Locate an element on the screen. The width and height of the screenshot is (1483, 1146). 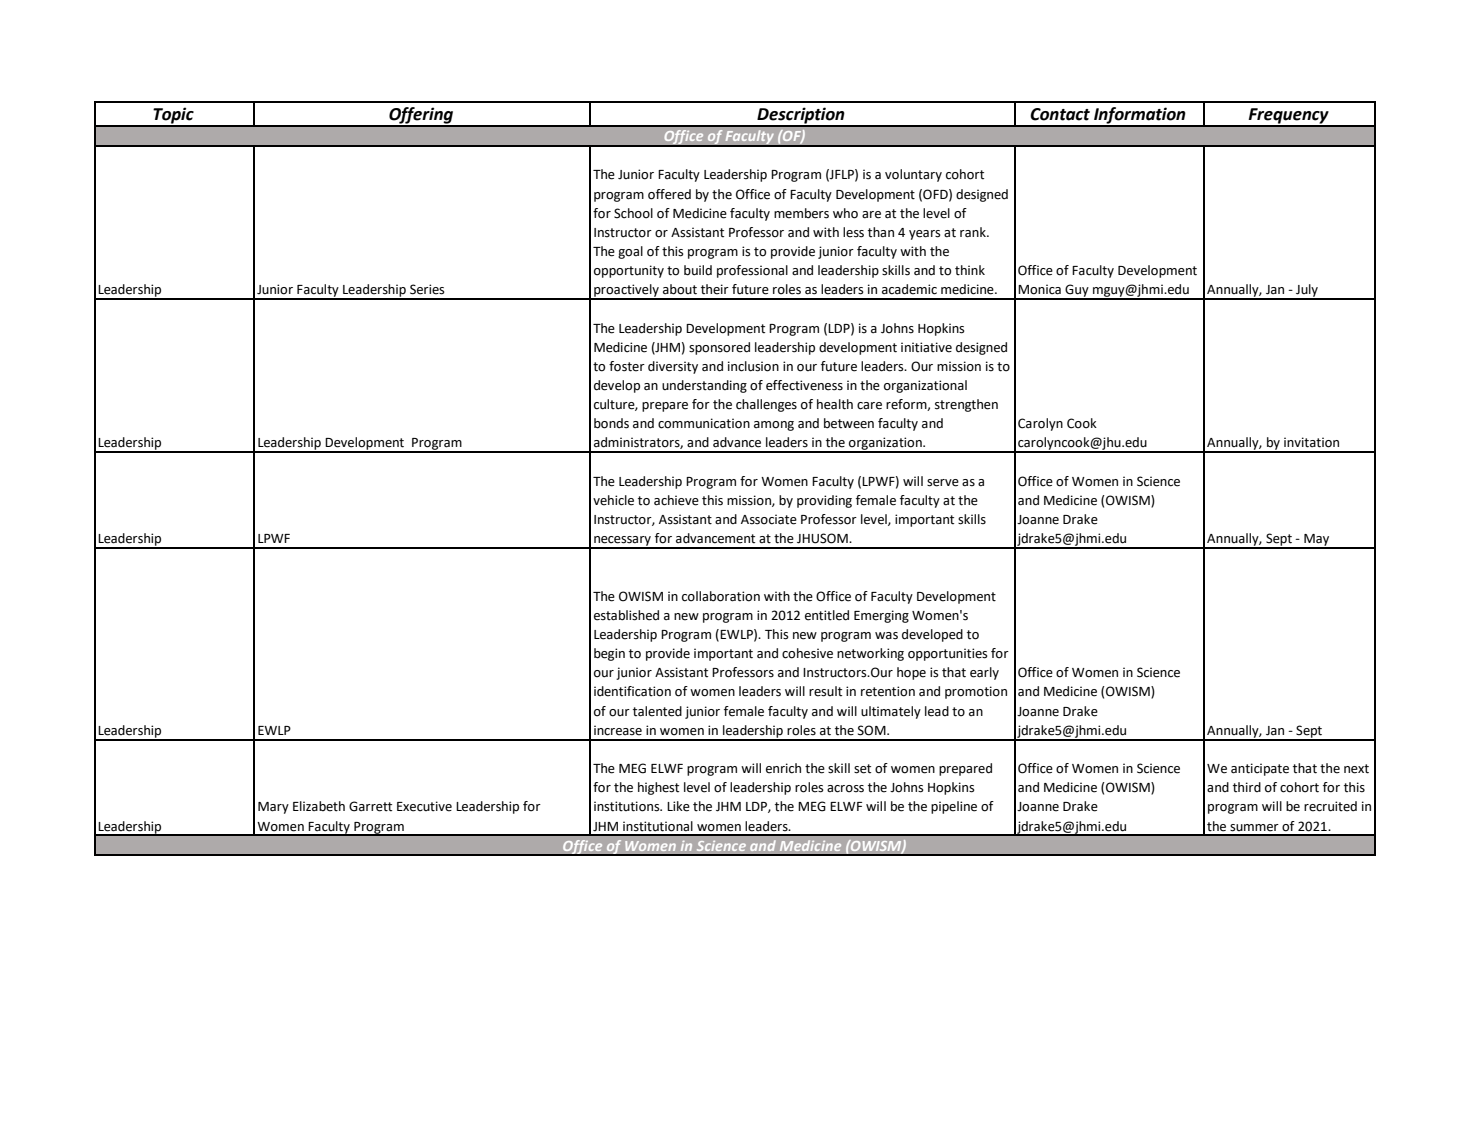
Frequency is located at coordinates (1289, 117).
